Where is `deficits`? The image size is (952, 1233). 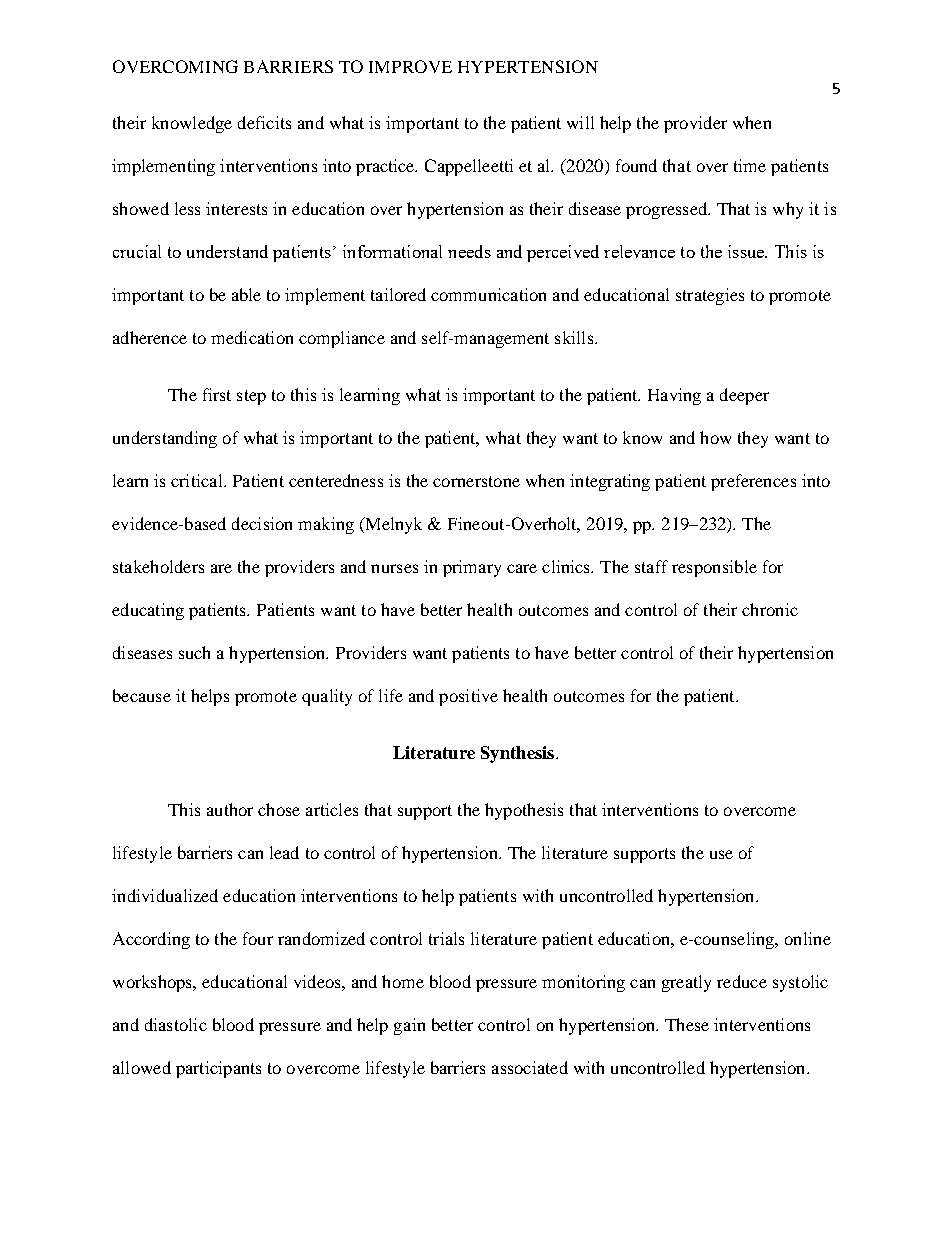
deficits is located at coordinates (264, 122).
